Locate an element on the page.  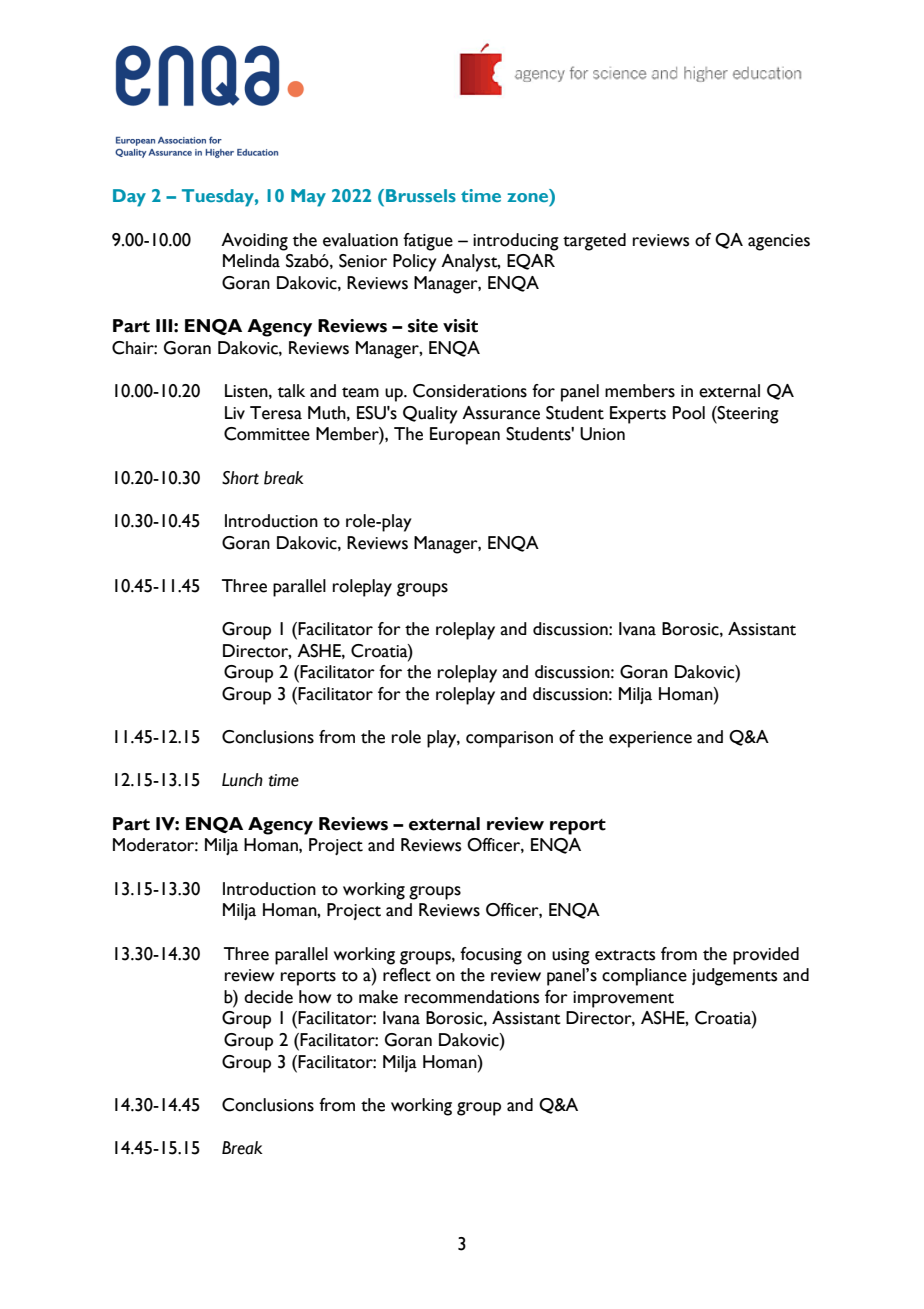
agencies is located at coordinates (779, 242).
